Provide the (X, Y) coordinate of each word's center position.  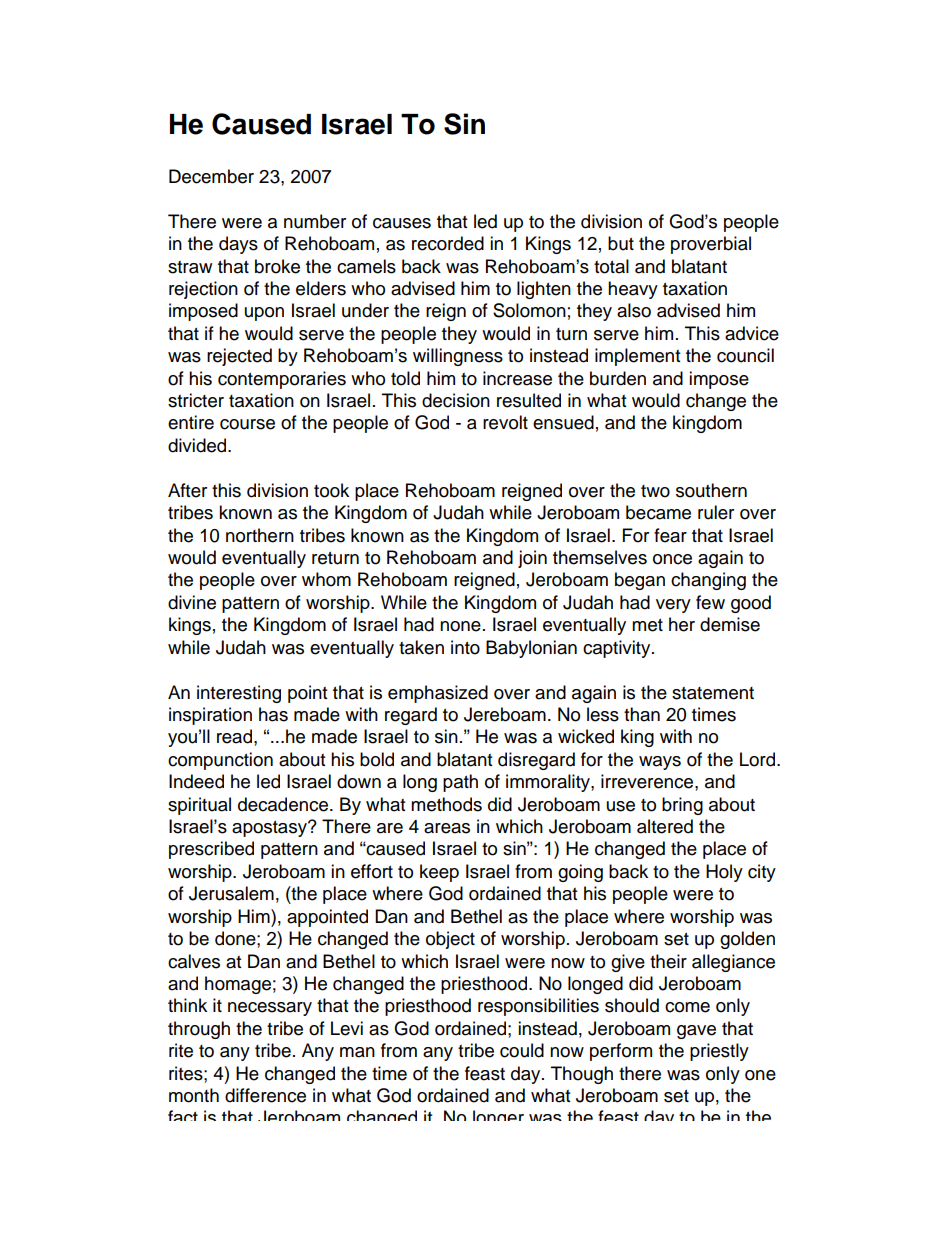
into (465, 647)
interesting (239, 694)
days (238, 245)
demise (730, 624)
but (621, 243)
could (522, 1050)
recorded (448, 243)
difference (265, 1095)
